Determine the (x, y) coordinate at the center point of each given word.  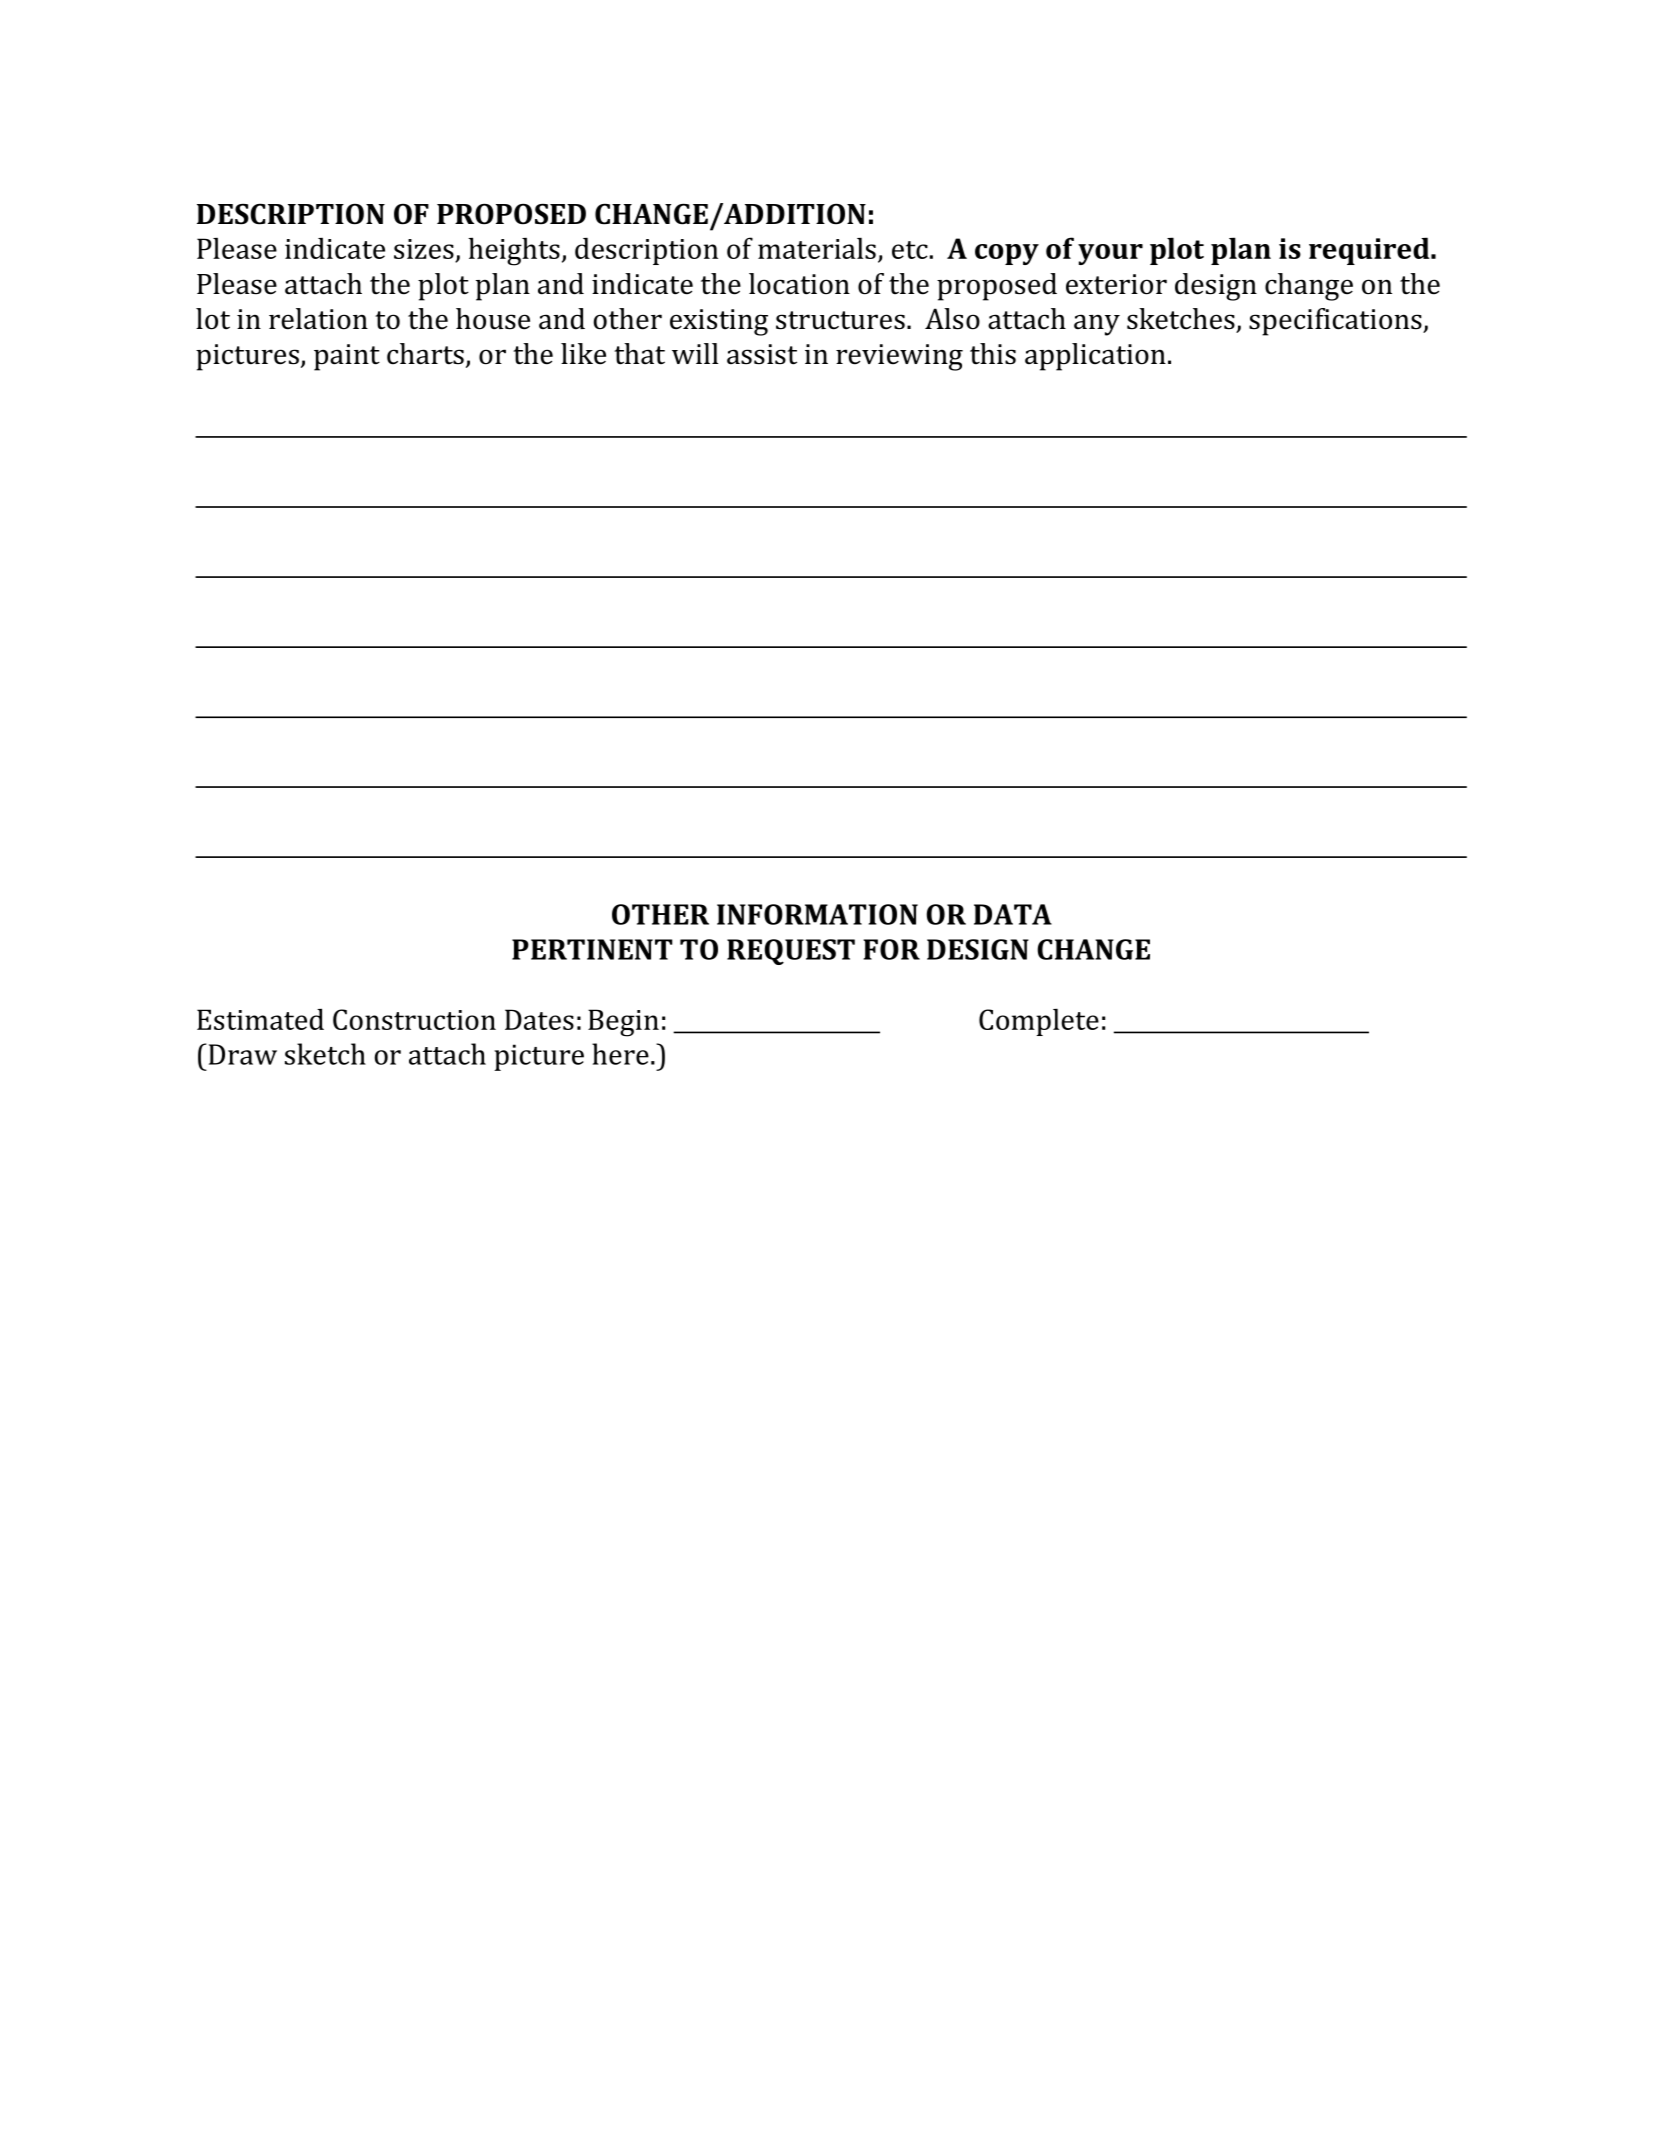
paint (347, 357)
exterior (1116, 284)
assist (762, 354)
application (1095, 357)
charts (425, 354)
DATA (1013, 914)
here (620, 1054)
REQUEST (791, 952)
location (799, 284)
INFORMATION (817, 914)
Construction (414, 1019)
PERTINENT (592, 949)
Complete (1039, 1022)
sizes (425, 250)
